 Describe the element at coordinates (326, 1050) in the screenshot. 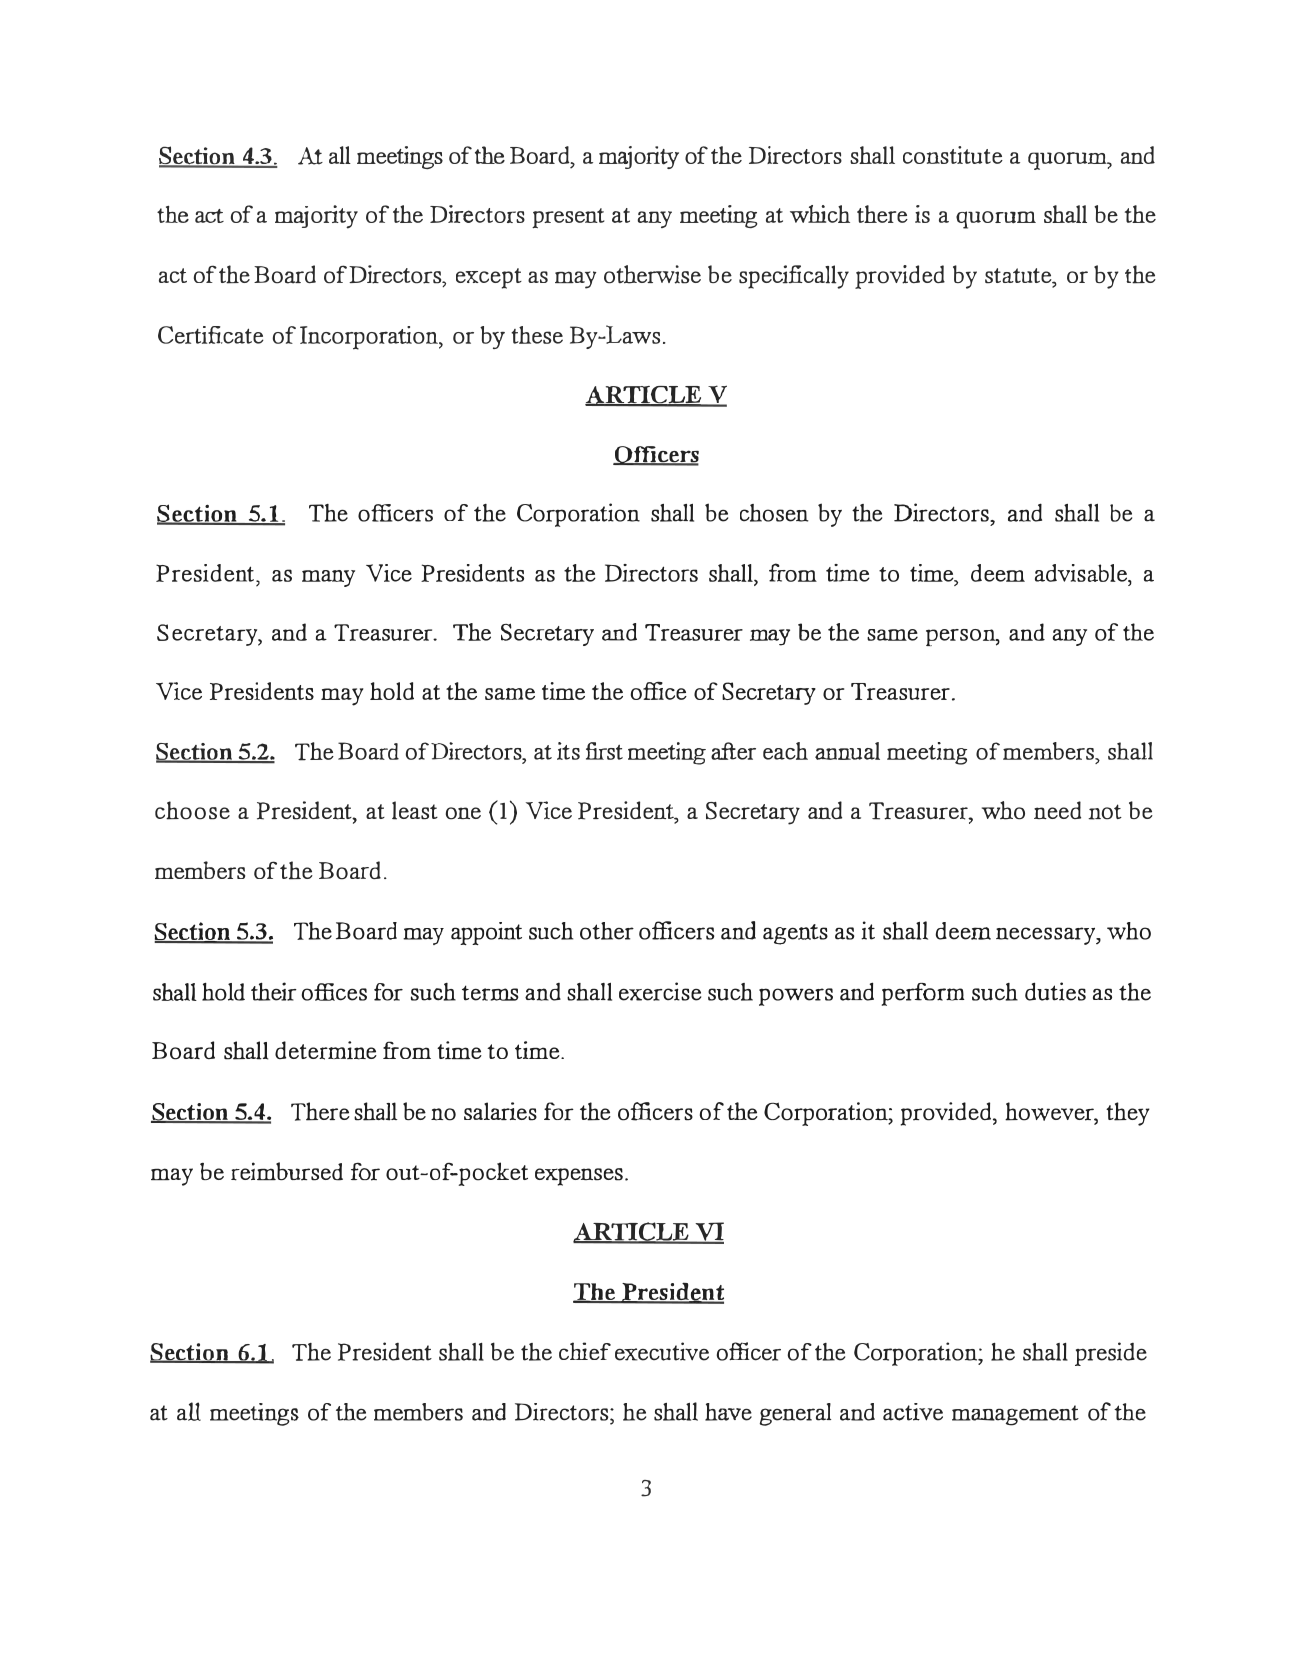

I see `determine` at that location.
